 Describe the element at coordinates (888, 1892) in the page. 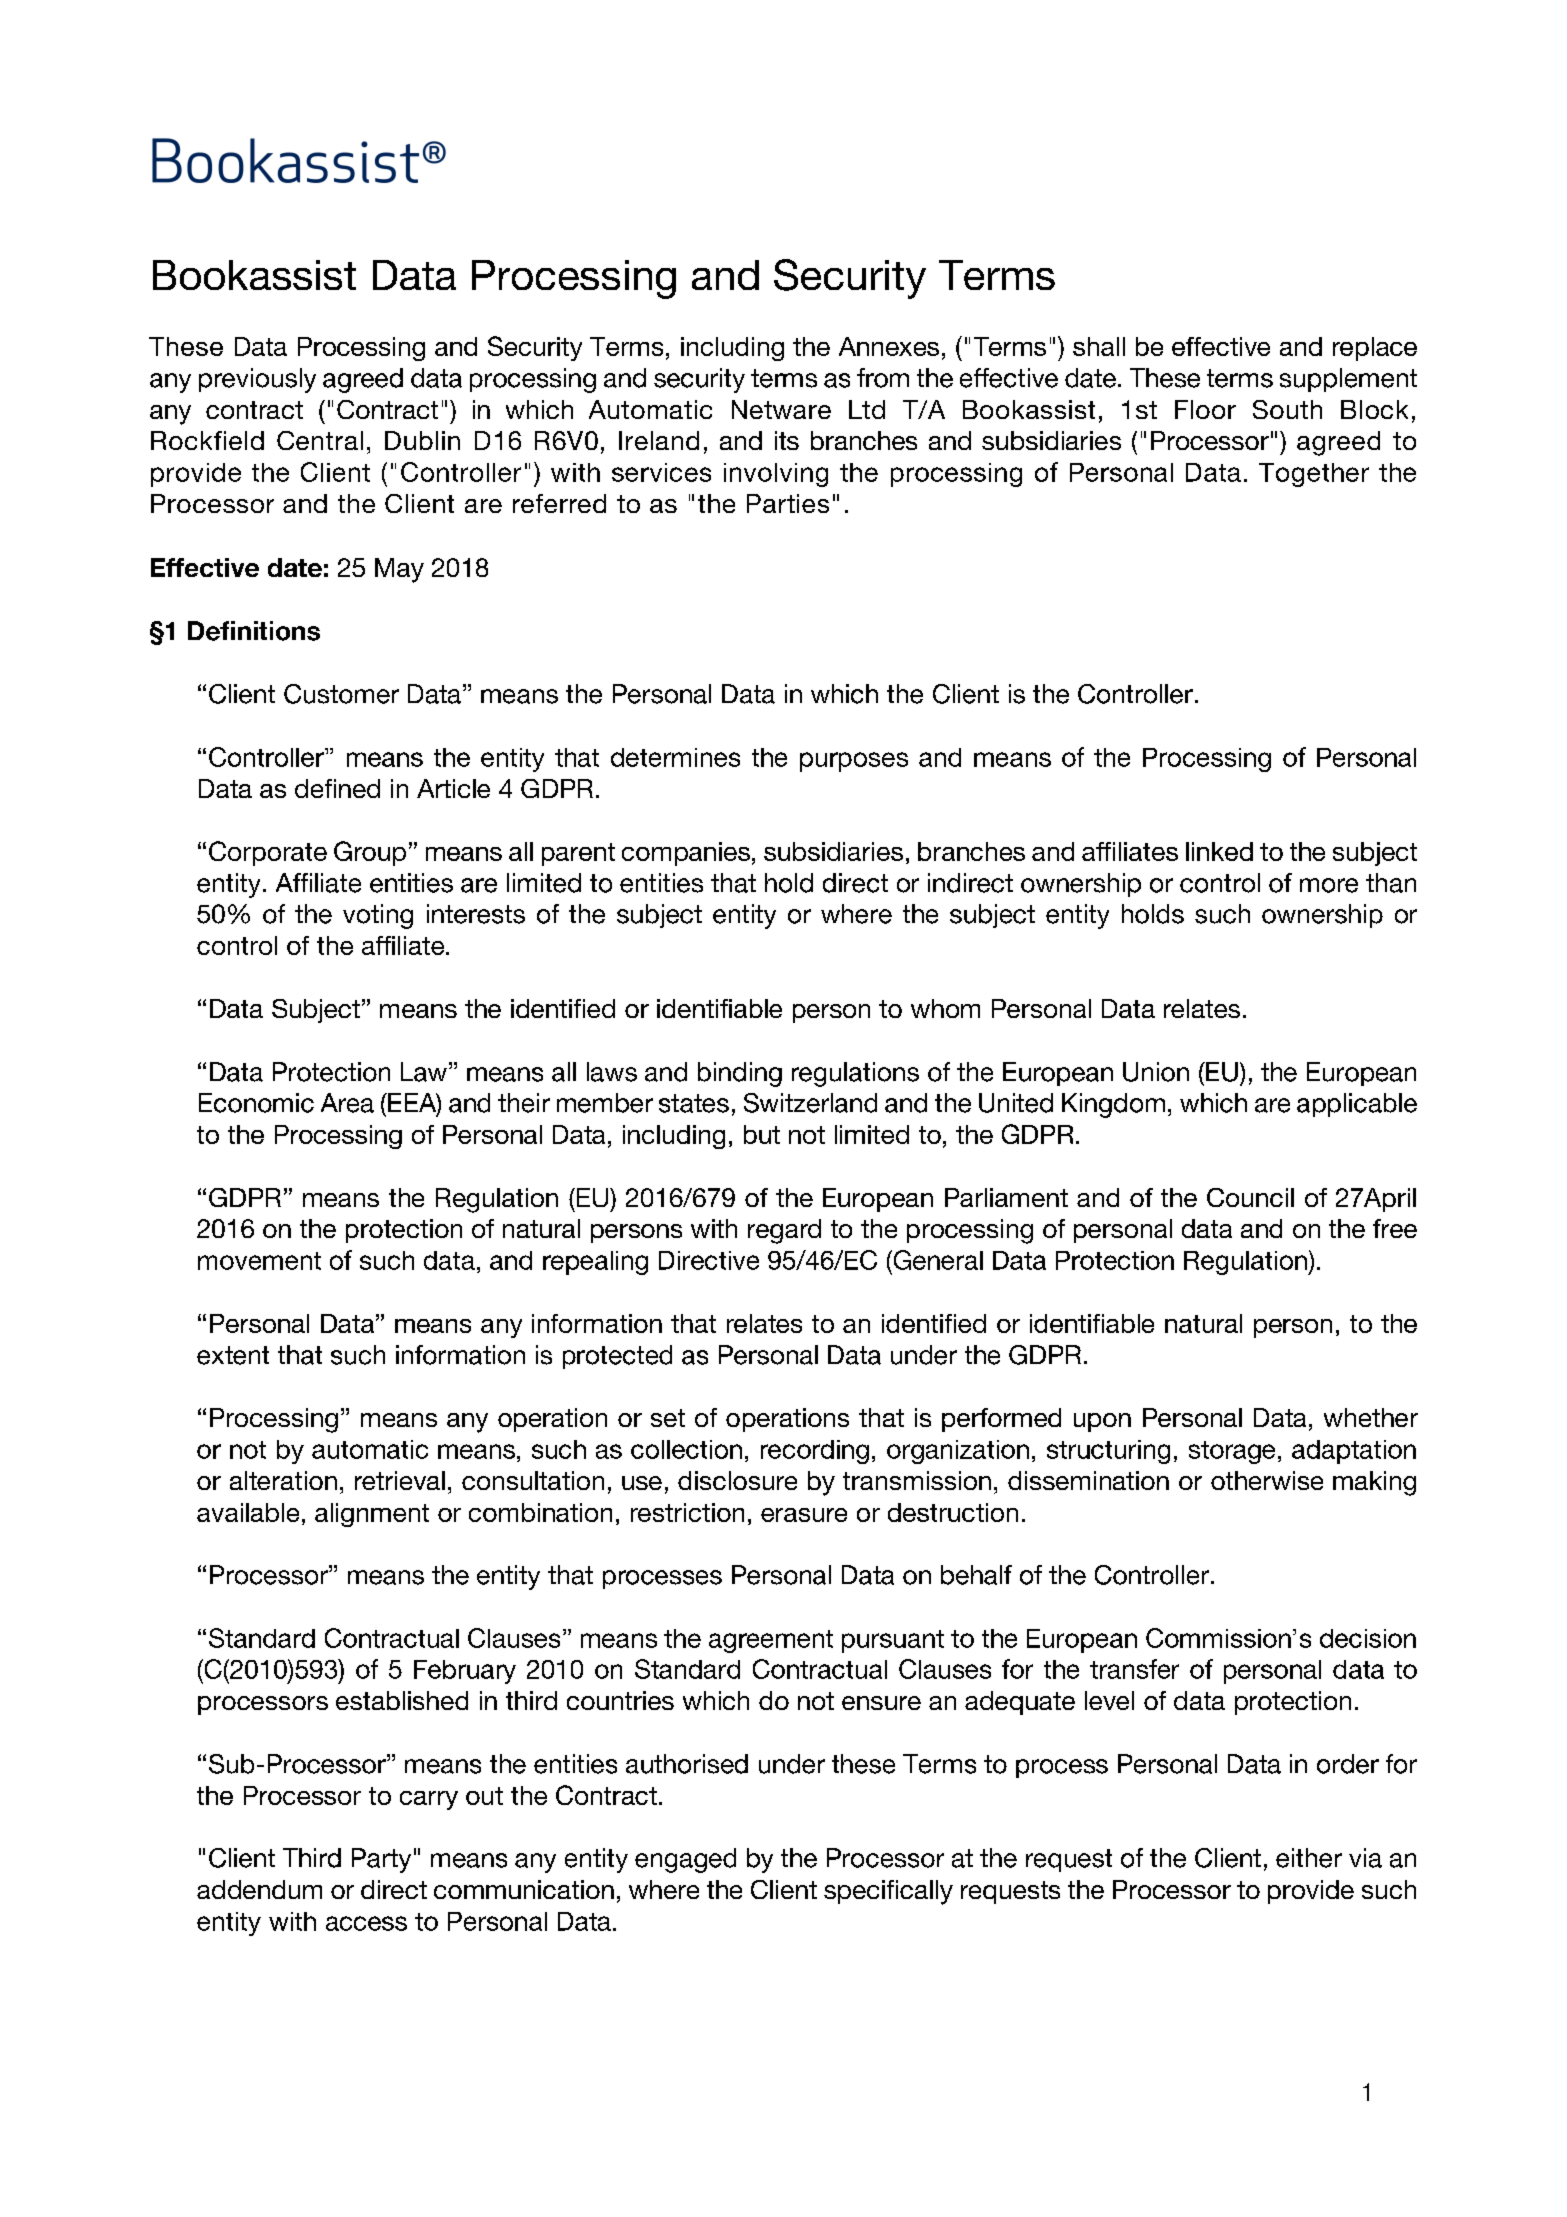

I see `specifically` at that location.
